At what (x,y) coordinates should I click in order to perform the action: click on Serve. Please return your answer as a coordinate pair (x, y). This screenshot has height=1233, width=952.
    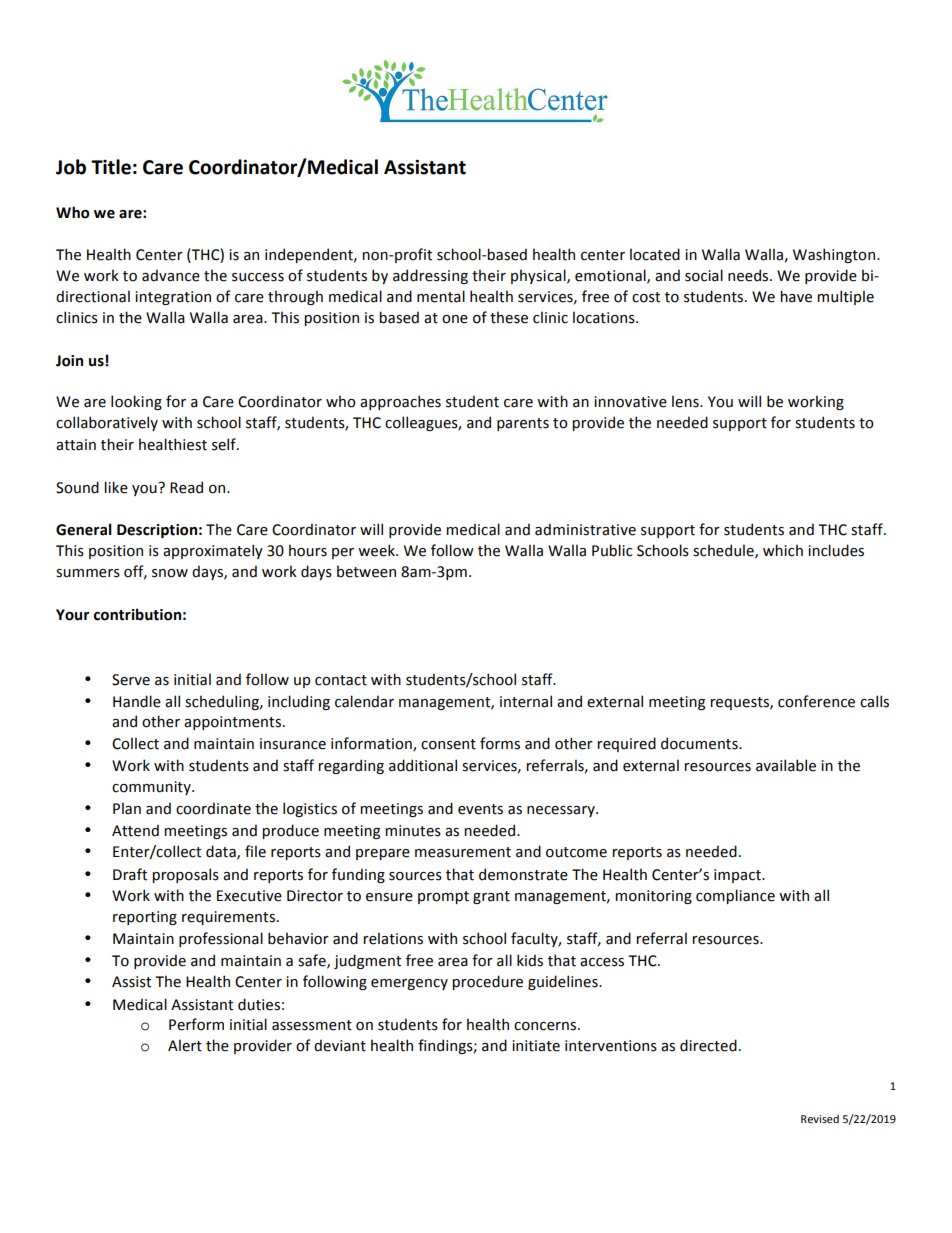
    Looking at the image, I should click on (131, 680).
